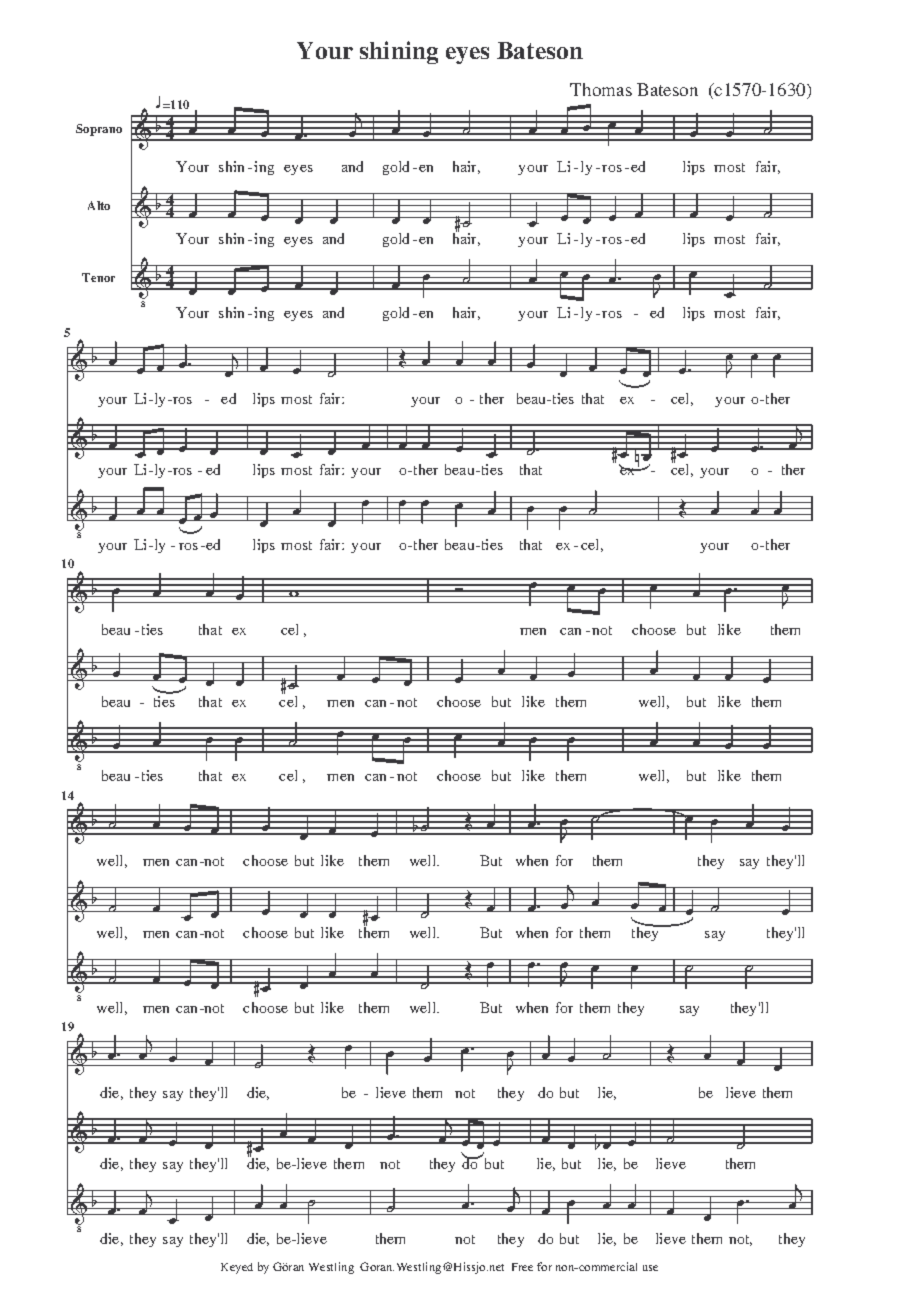 Image resolution: width=924 pixels, height=1308 pixels. I want to click on Alto, so click(99, 205).
